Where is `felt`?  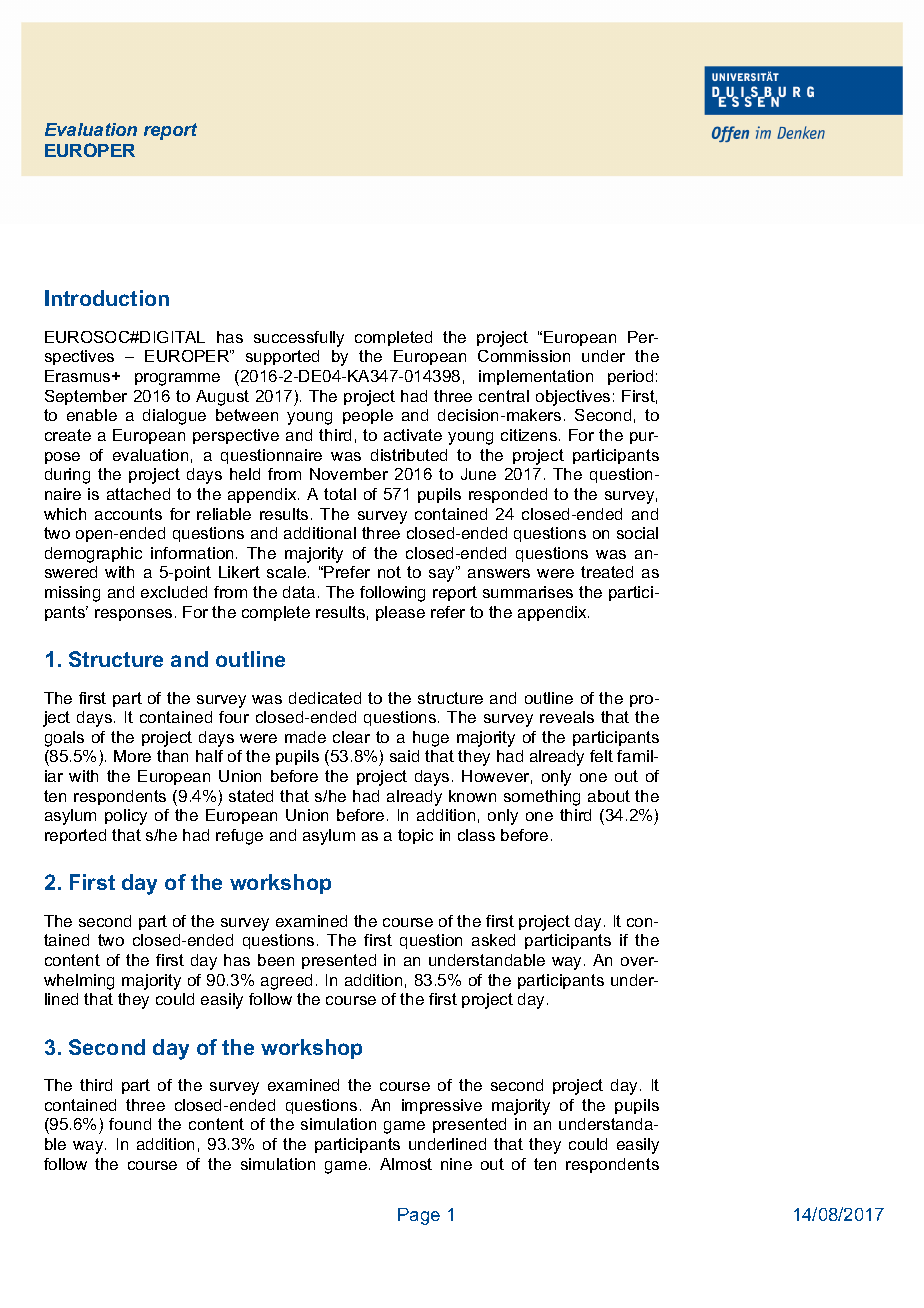
felt is located at coordinates (601, 756).
